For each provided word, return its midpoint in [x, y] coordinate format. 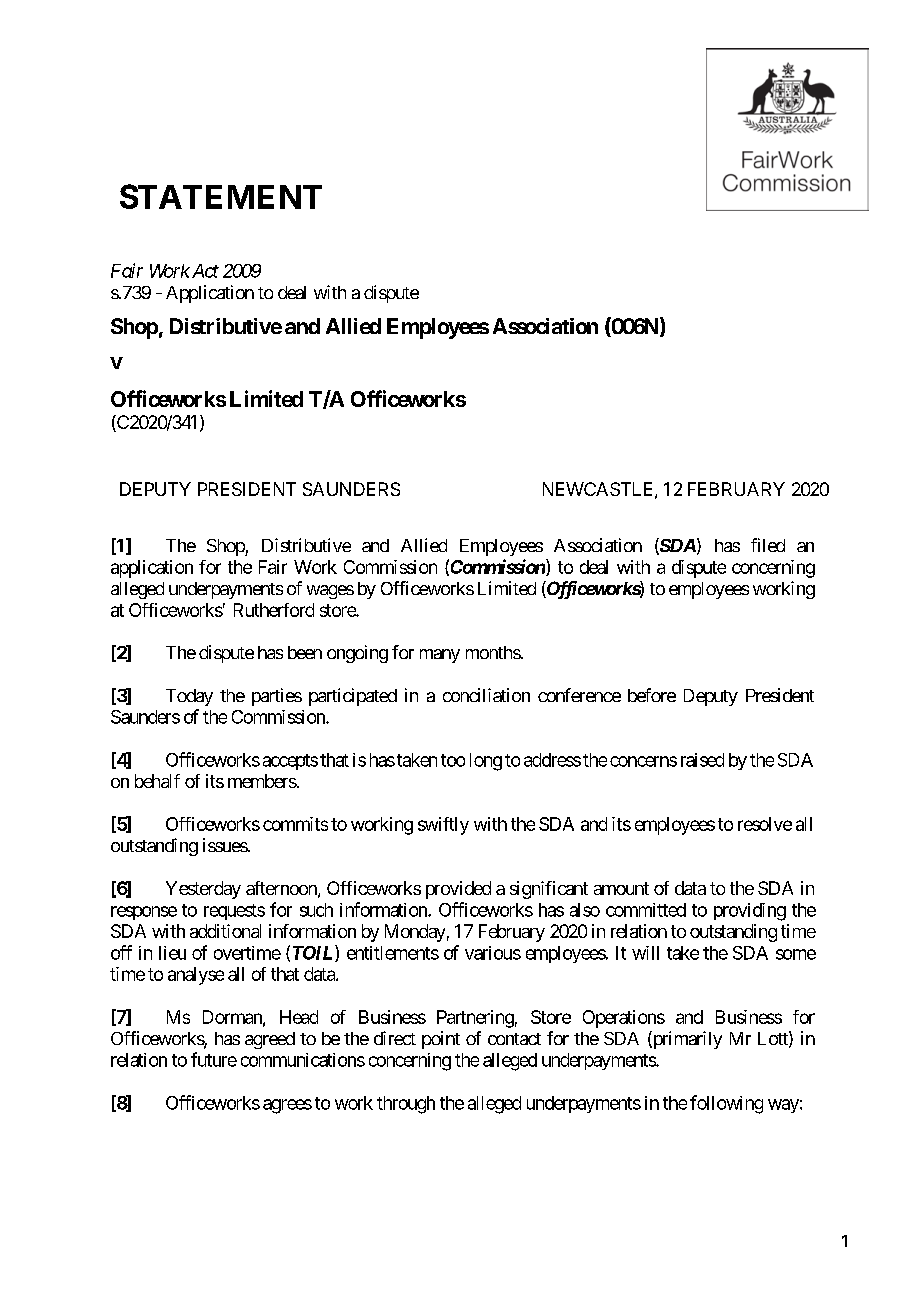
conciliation [486, 695]
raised [702, 760]
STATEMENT [221, 196]
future [214, 1059]
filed [768, 545]
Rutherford [274, 610]
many [440, 656]
